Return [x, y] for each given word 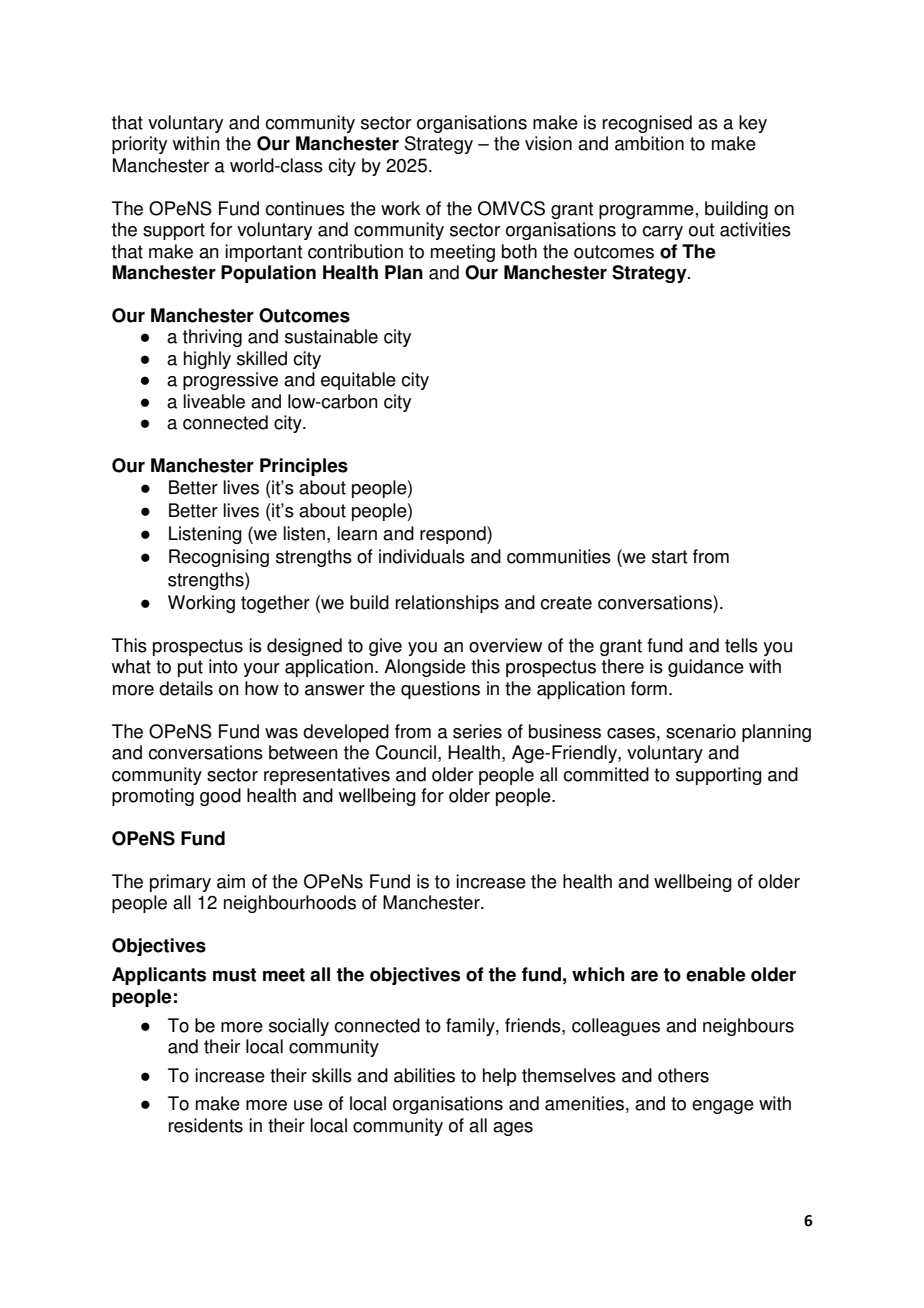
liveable [214, 401]
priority [139, 145]
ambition [649, 143]
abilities [424, 1075]
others [683, 1075]
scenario [701, 731]
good [220, 797]
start [669, 557]
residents [206, 1125]
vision [548, 143]
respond [454, 535]
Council [405, 752]
